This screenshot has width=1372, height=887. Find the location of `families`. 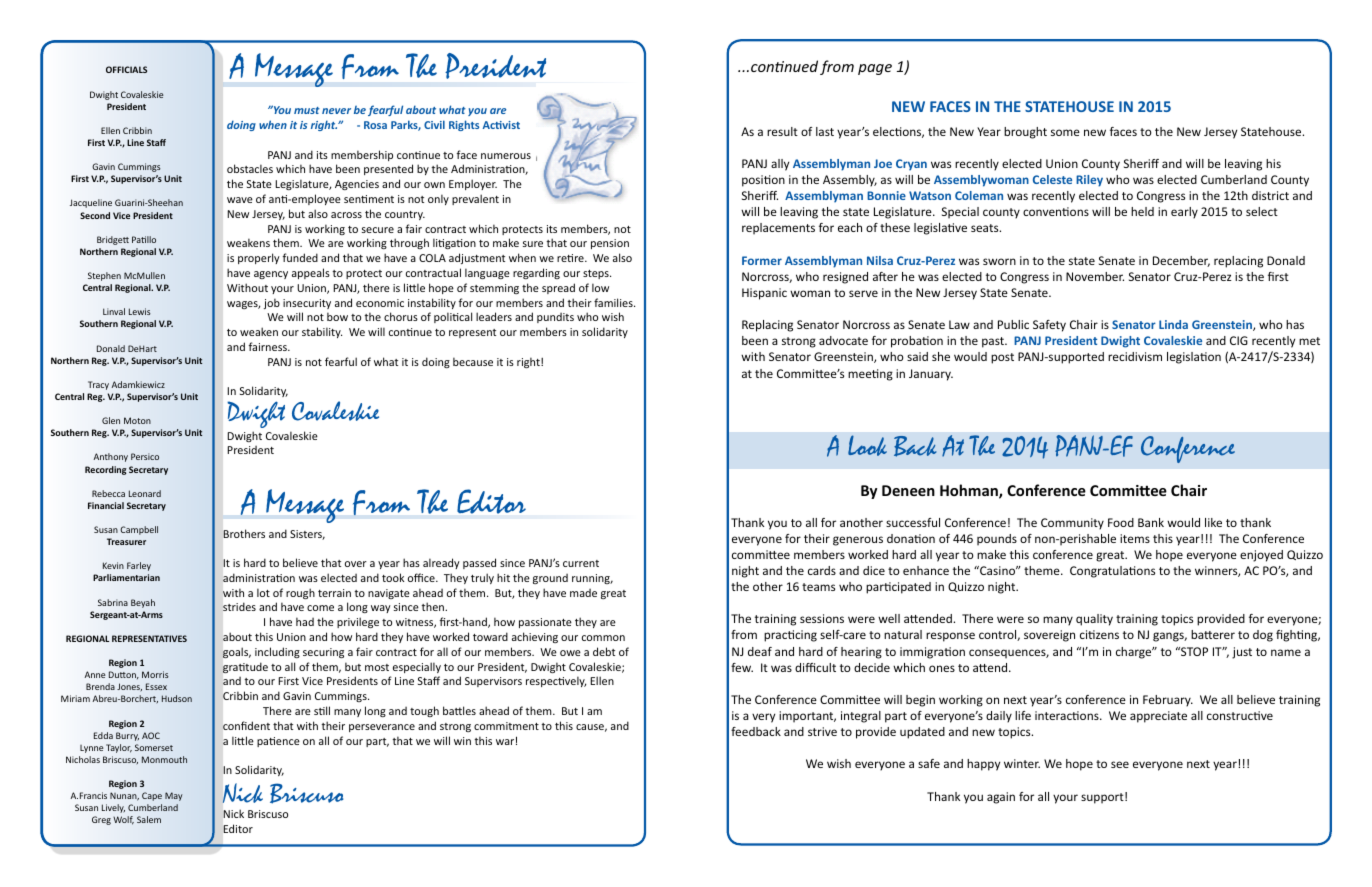

families is located at coordinates (614, 302).
